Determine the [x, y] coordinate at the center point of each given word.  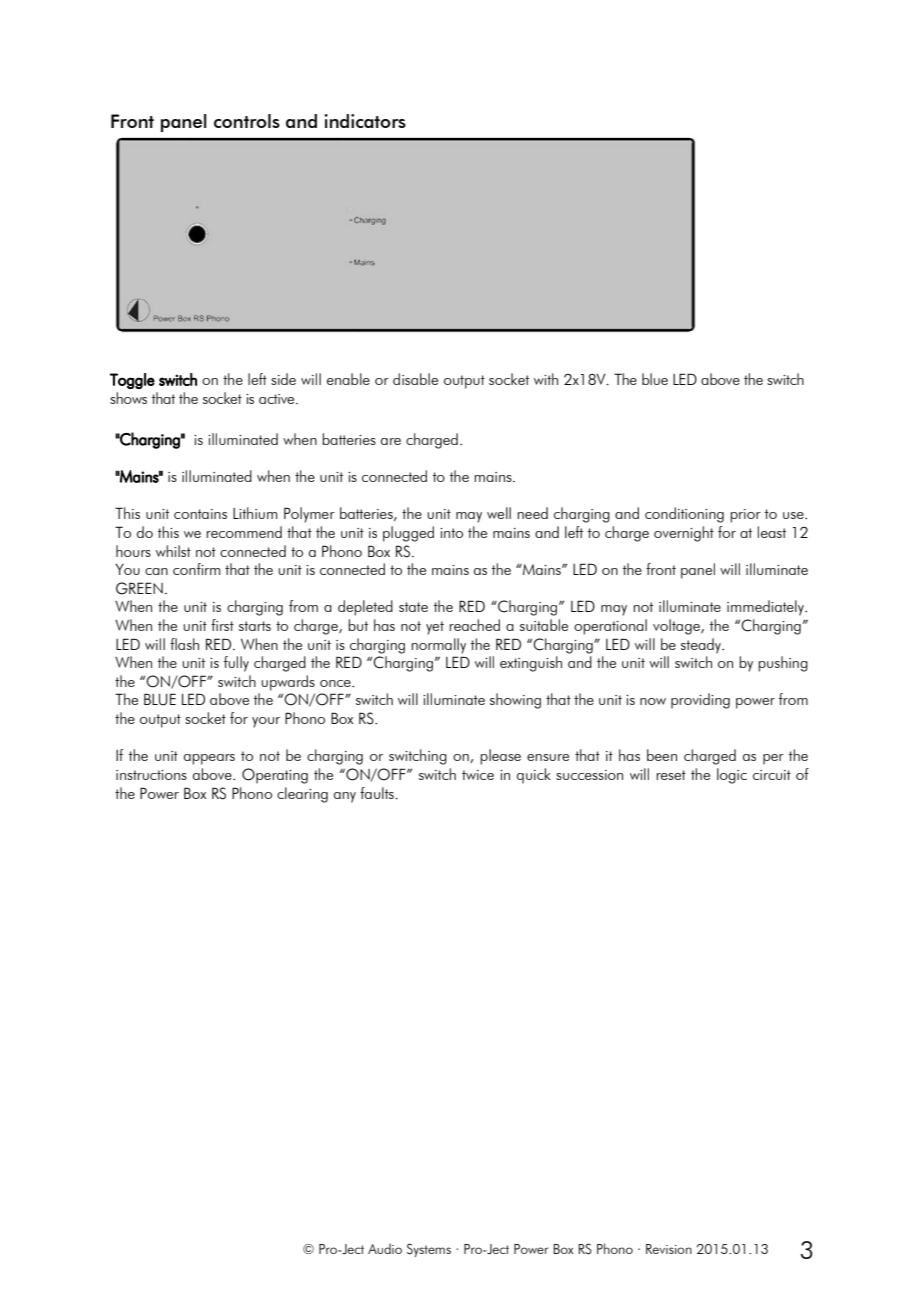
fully [236, 664]
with [546, 379]
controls [247, 121]
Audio [385, 1248]
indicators [365, 121]
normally [438, 646]
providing [700, 701]
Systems [429, 1250]
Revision [669, 1249]
